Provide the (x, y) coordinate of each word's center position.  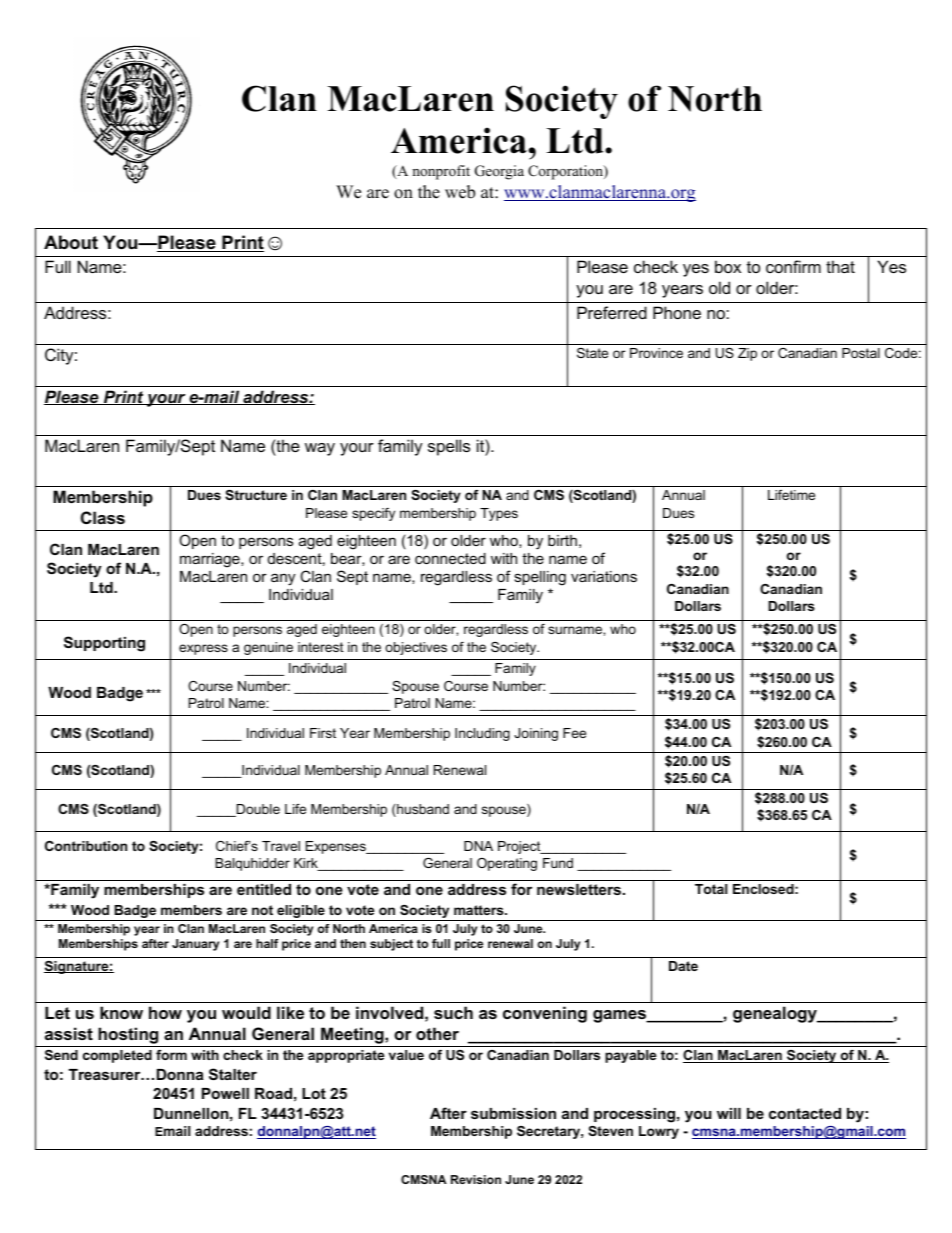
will (729, 1113)
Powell (225, 1093)
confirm (793, 266)
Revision (476, 1179)
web (460, 192)
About (71, 242)
